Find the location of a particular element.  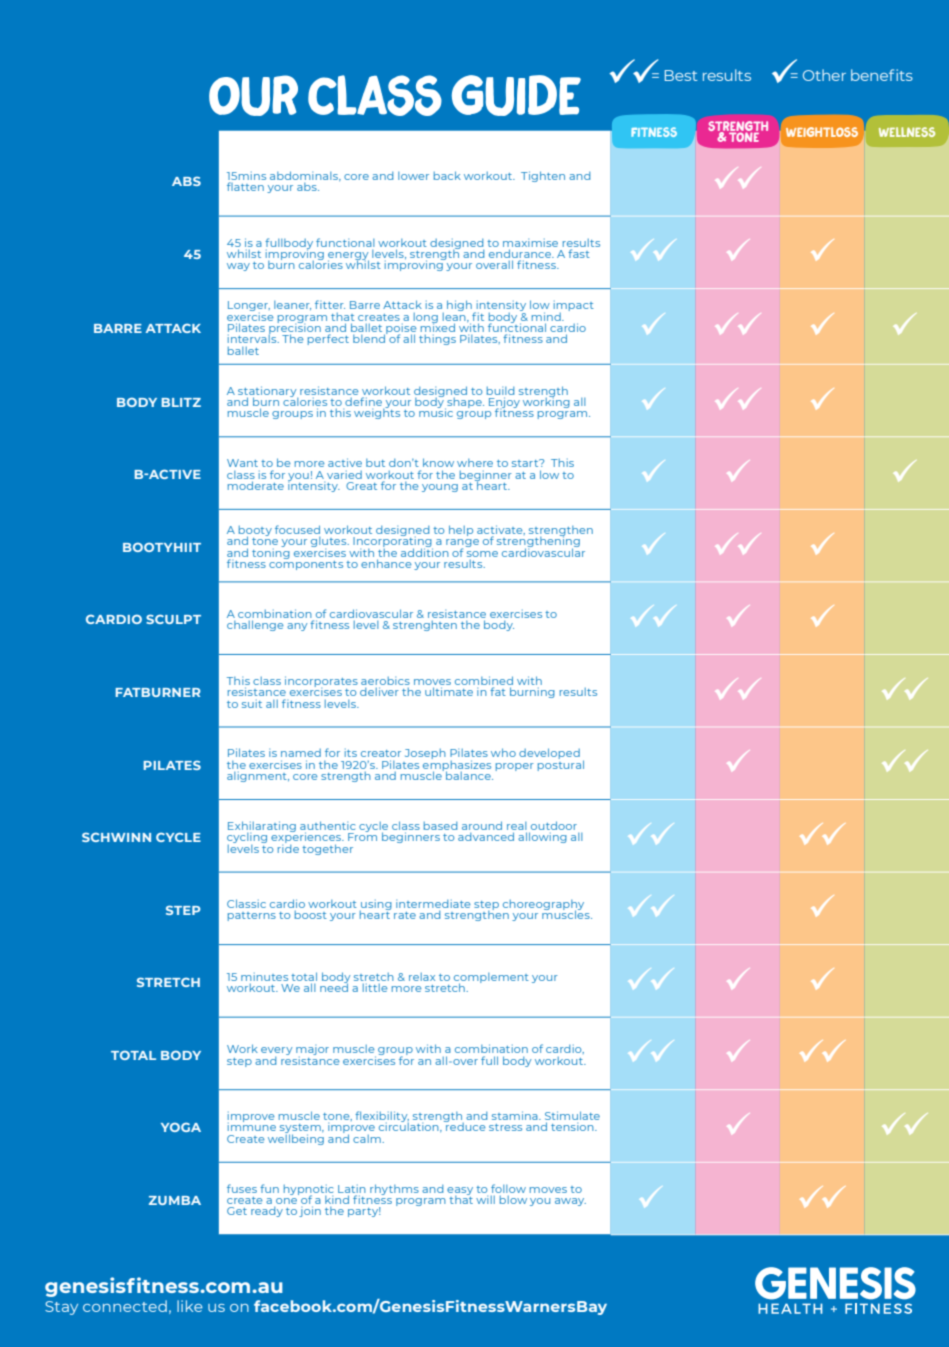

choreography is located at coordinates (543, 906).
